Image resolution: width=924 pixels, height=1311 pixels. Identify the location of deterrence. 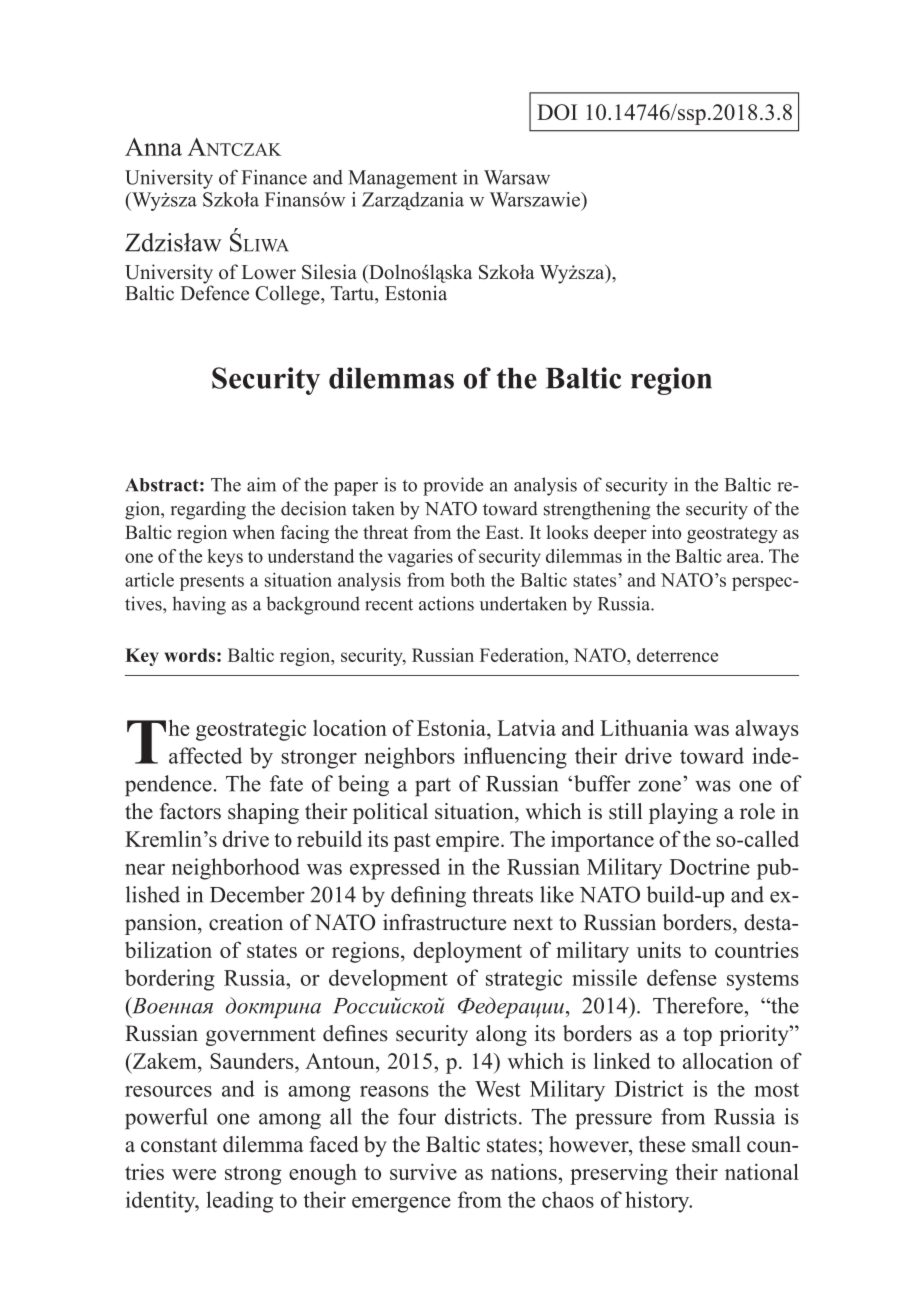
(677, 655).
